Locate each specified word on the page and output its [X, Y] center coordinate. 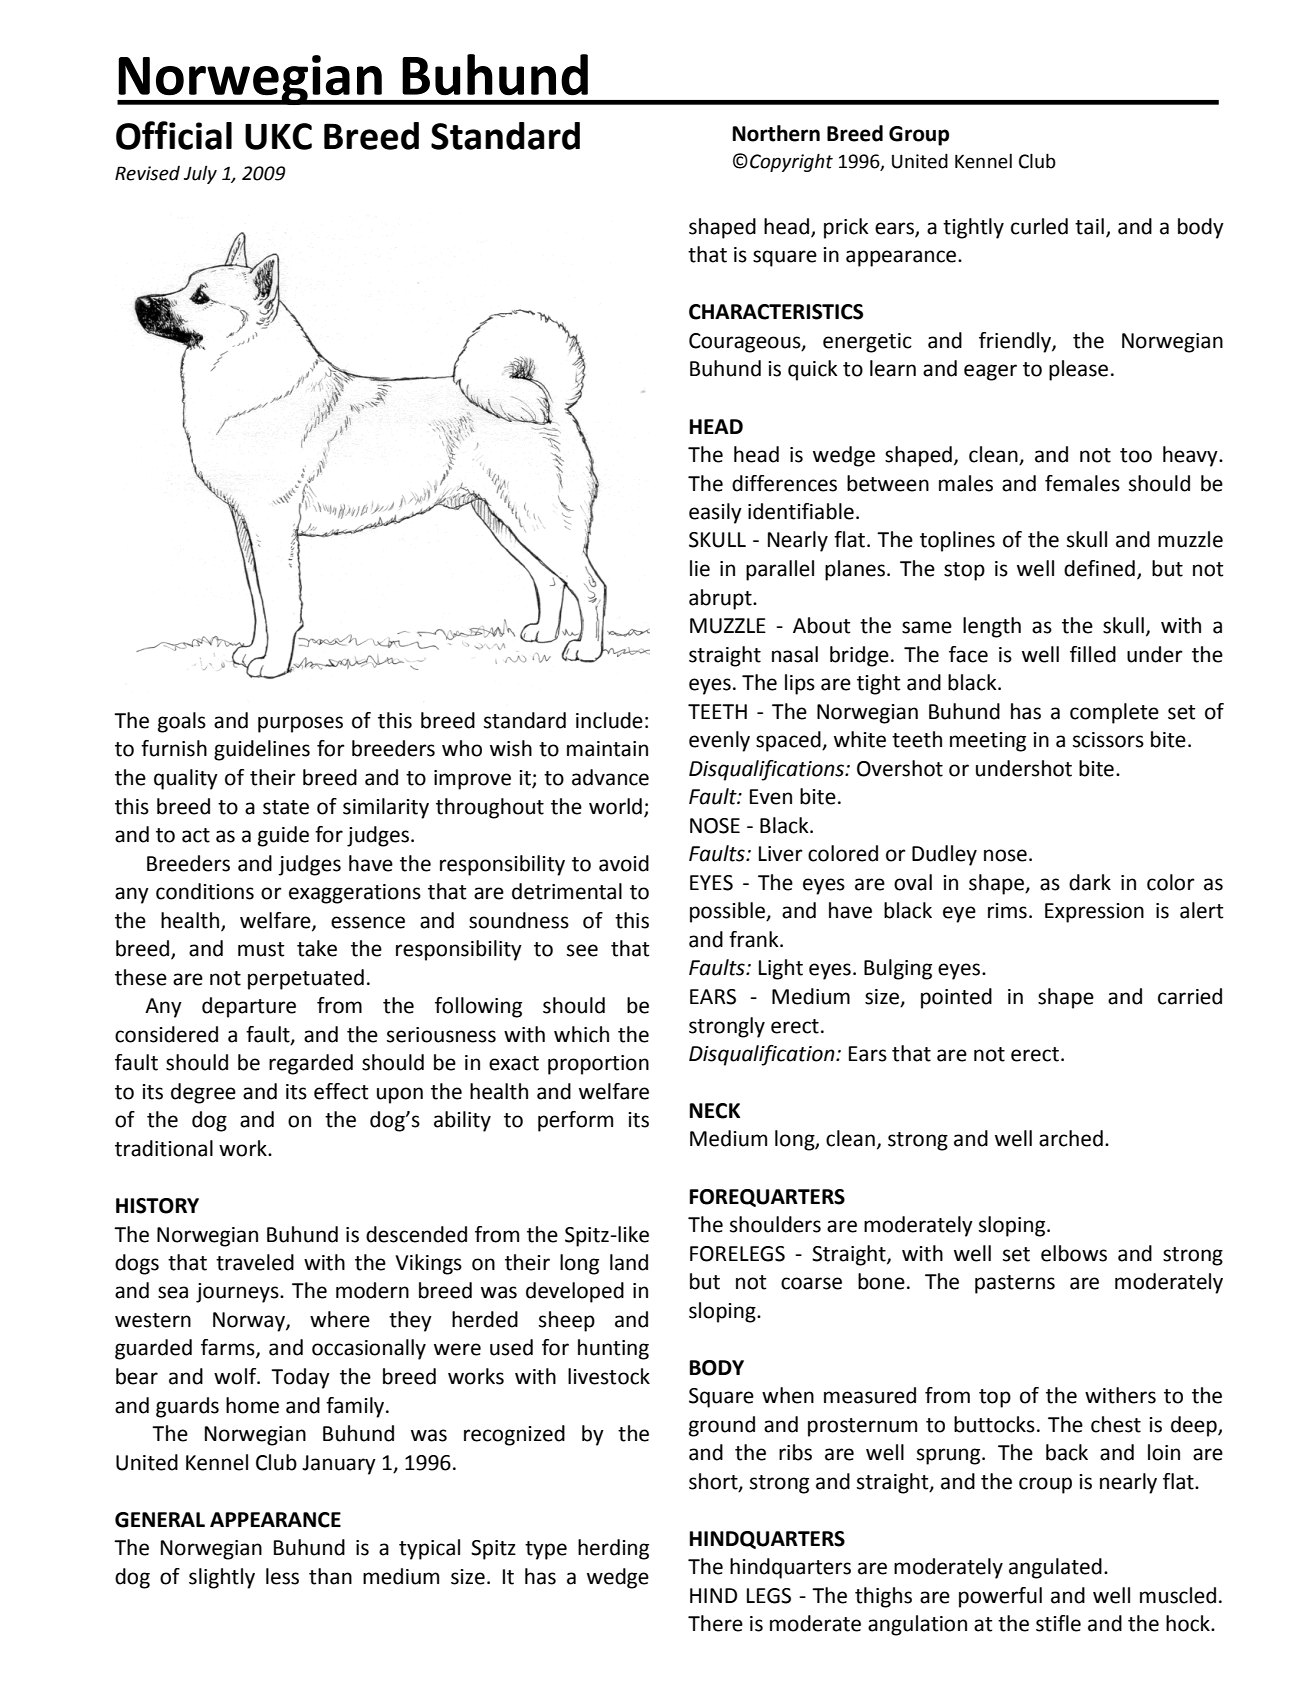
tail [1089, 226]
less [282, 1576]
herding [613, 1549]
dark [1090, 882]
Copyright [791, 162]
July [200, 174]
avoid [624, 863]
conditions [205, 891]
